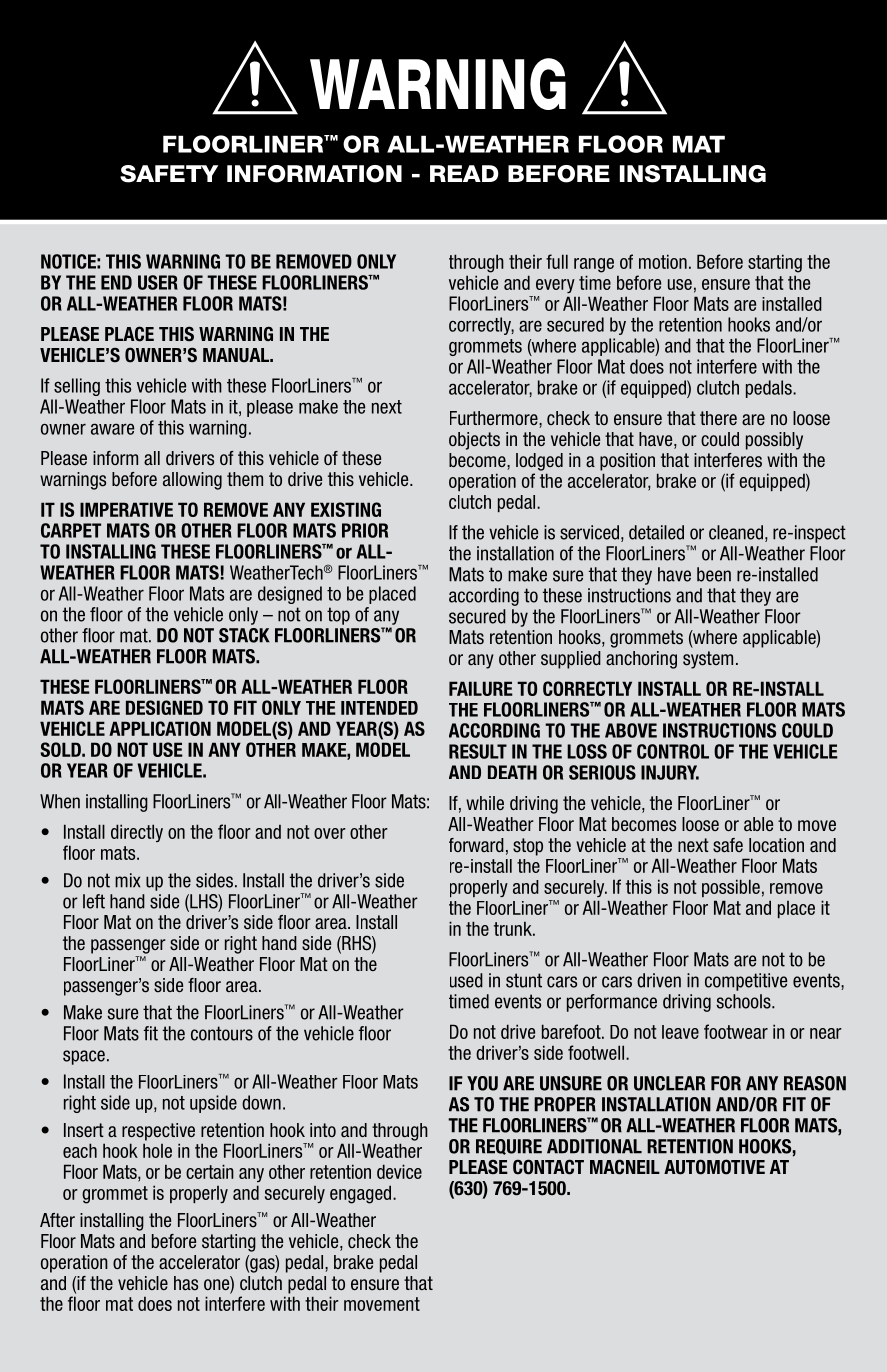 This screenshot has height=1372, width=887. Describe the element at coordinates (464, 173) in the screenshot. I see `READ` at that location.
